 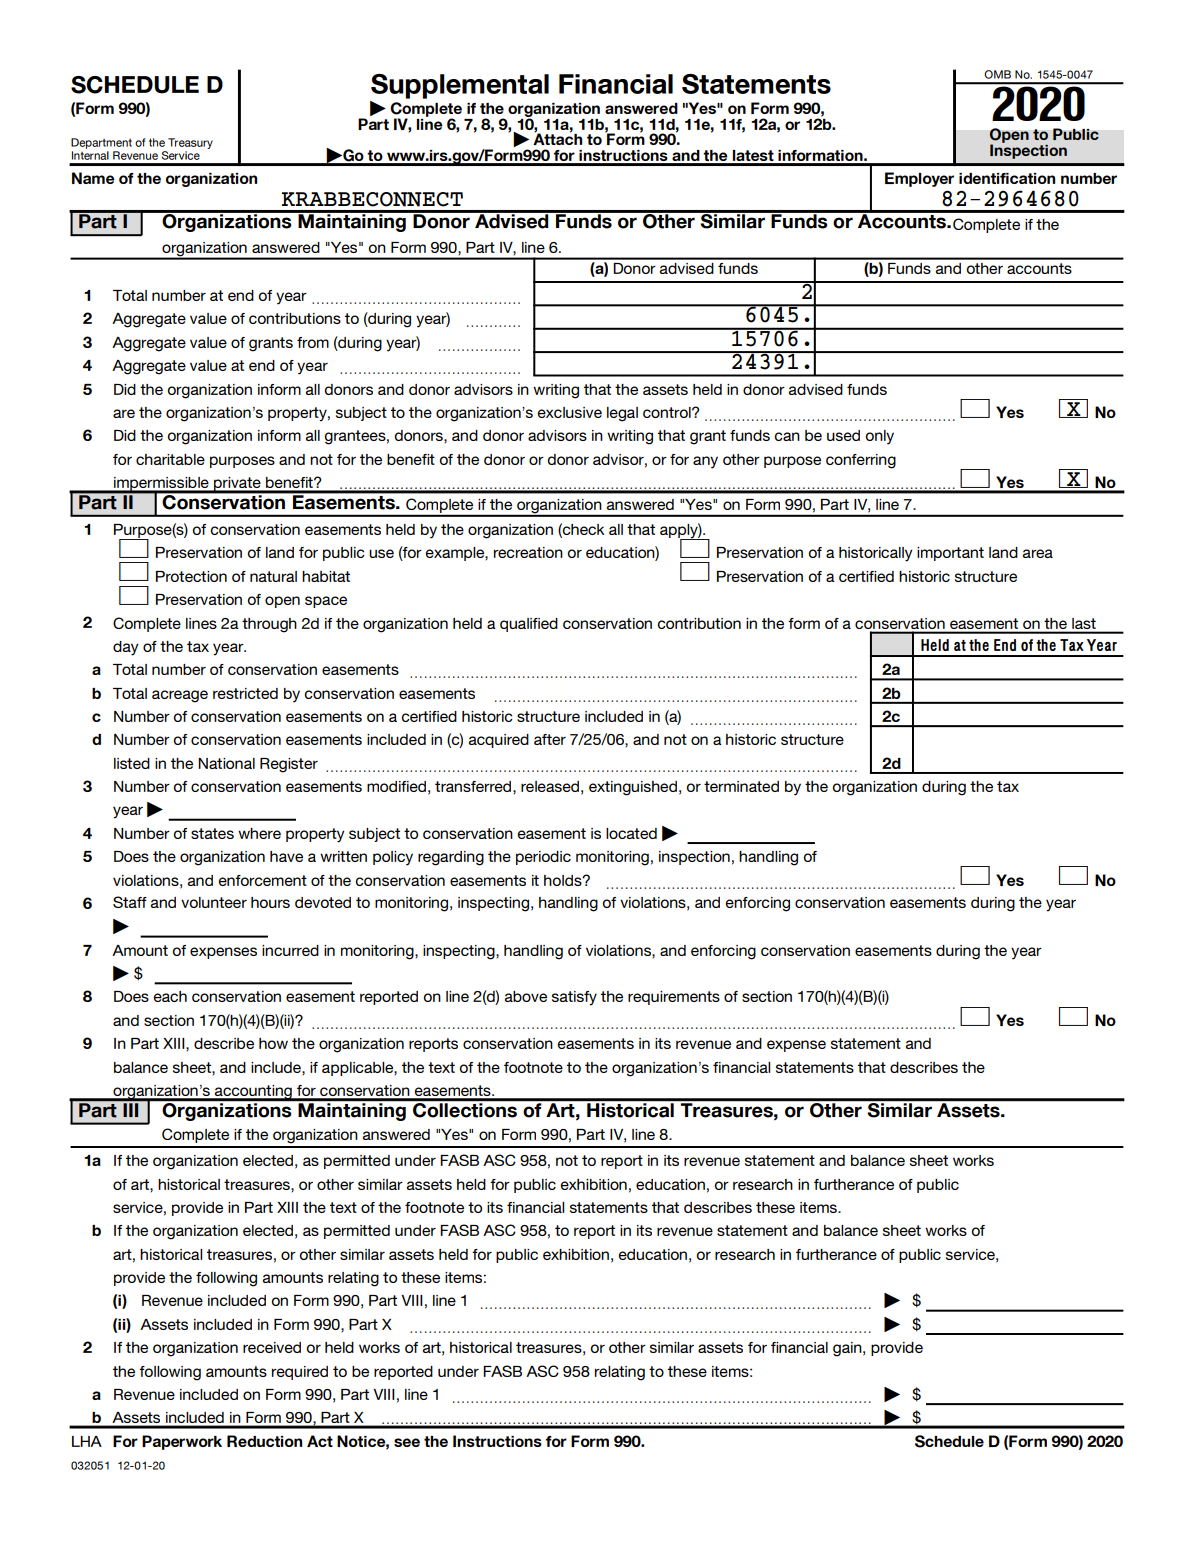 What do you see at coordinates (879, 437) in the image?
I see `only` at bounding box center [879, 437].
